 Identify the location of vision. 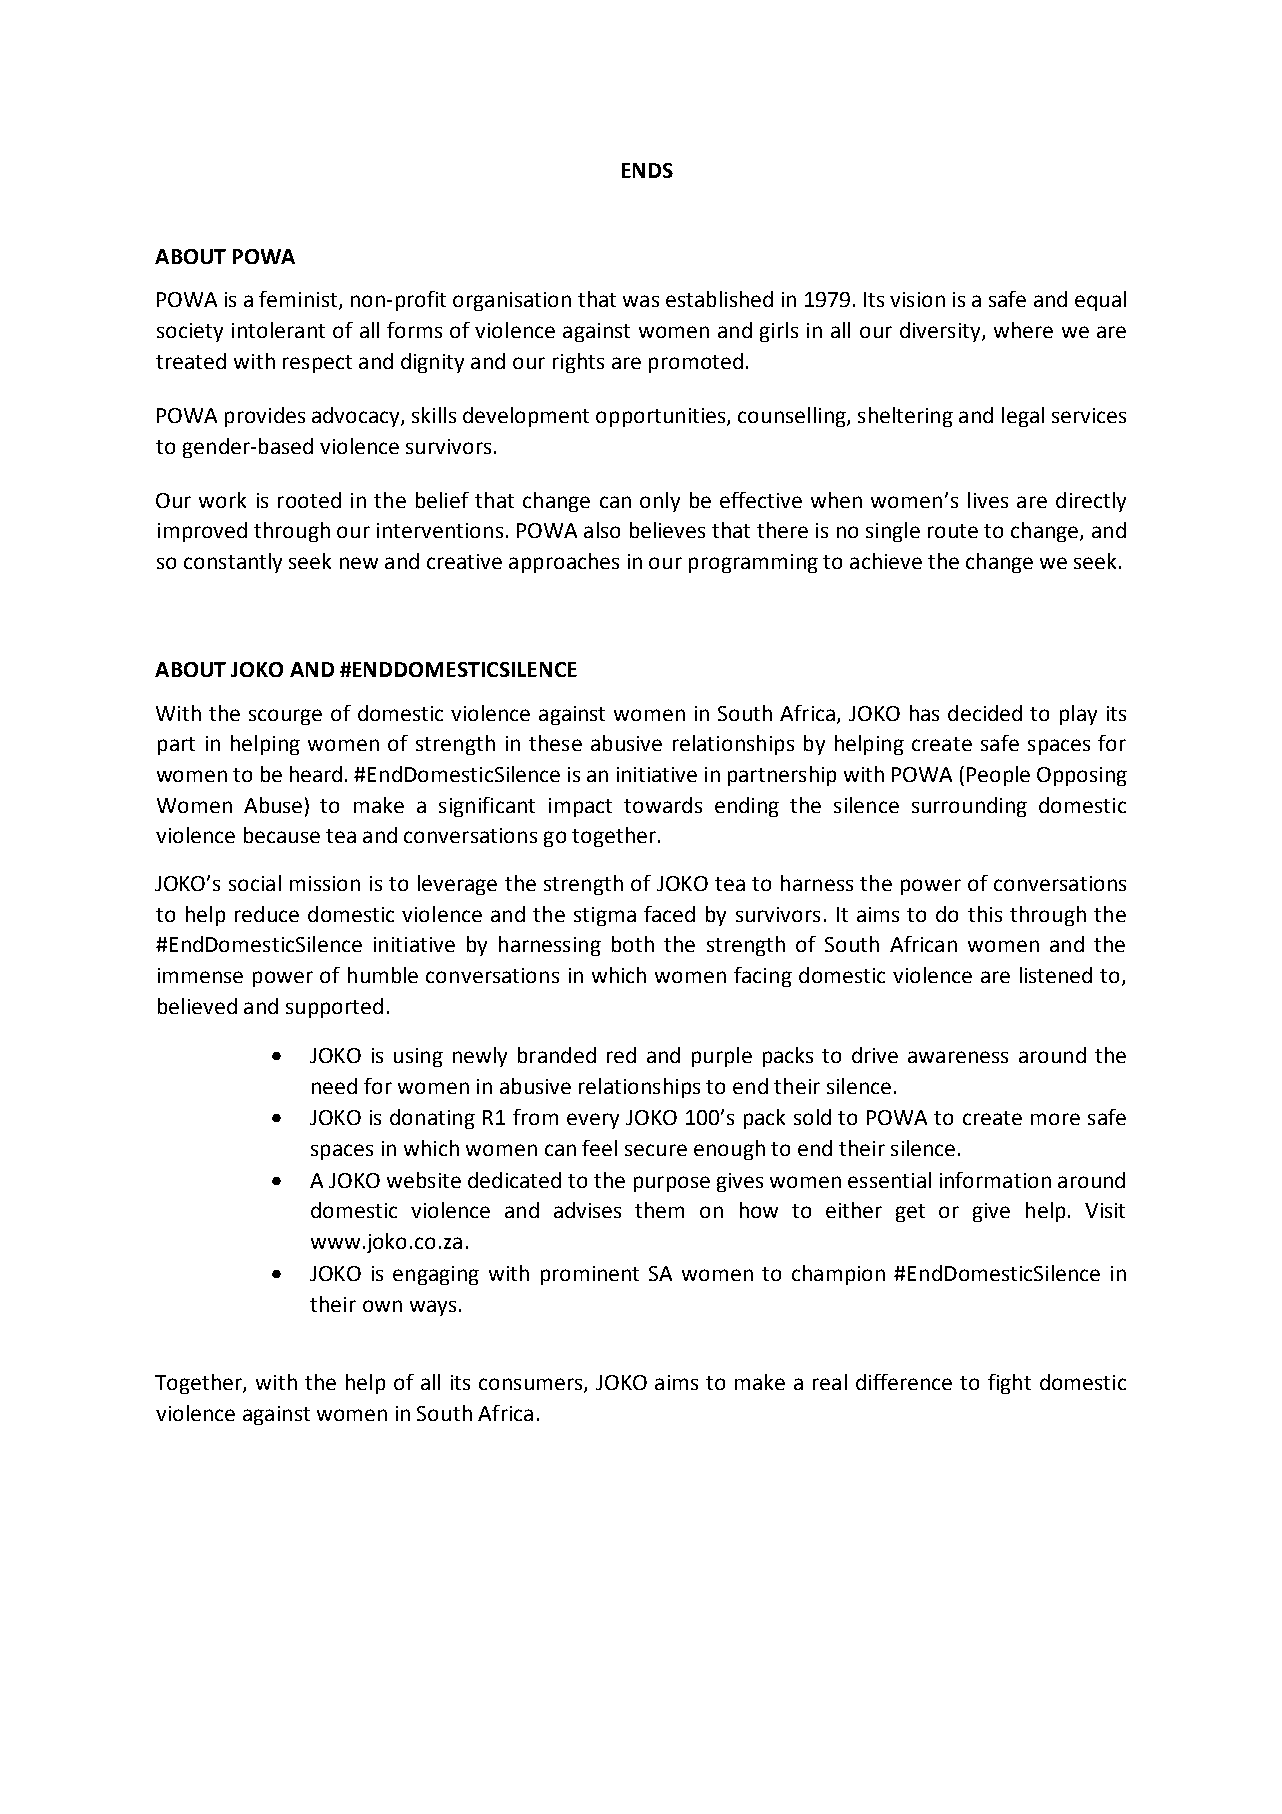
(917, 299).
